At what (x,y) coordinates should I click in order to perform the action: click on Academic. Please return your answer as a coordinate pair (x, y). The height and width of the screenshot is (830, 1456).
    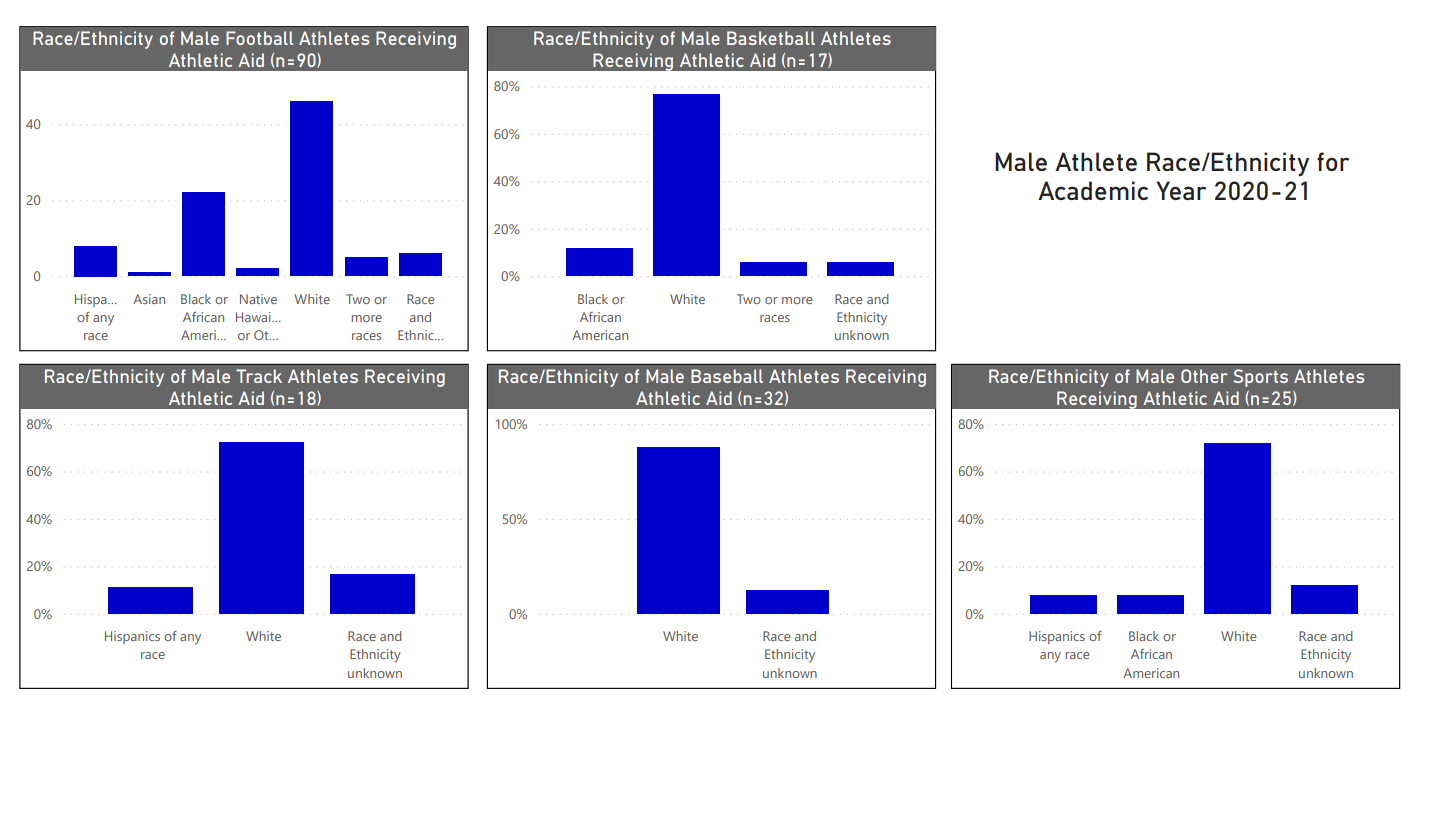
    Looking at the image, I should click on (1093, 190).
